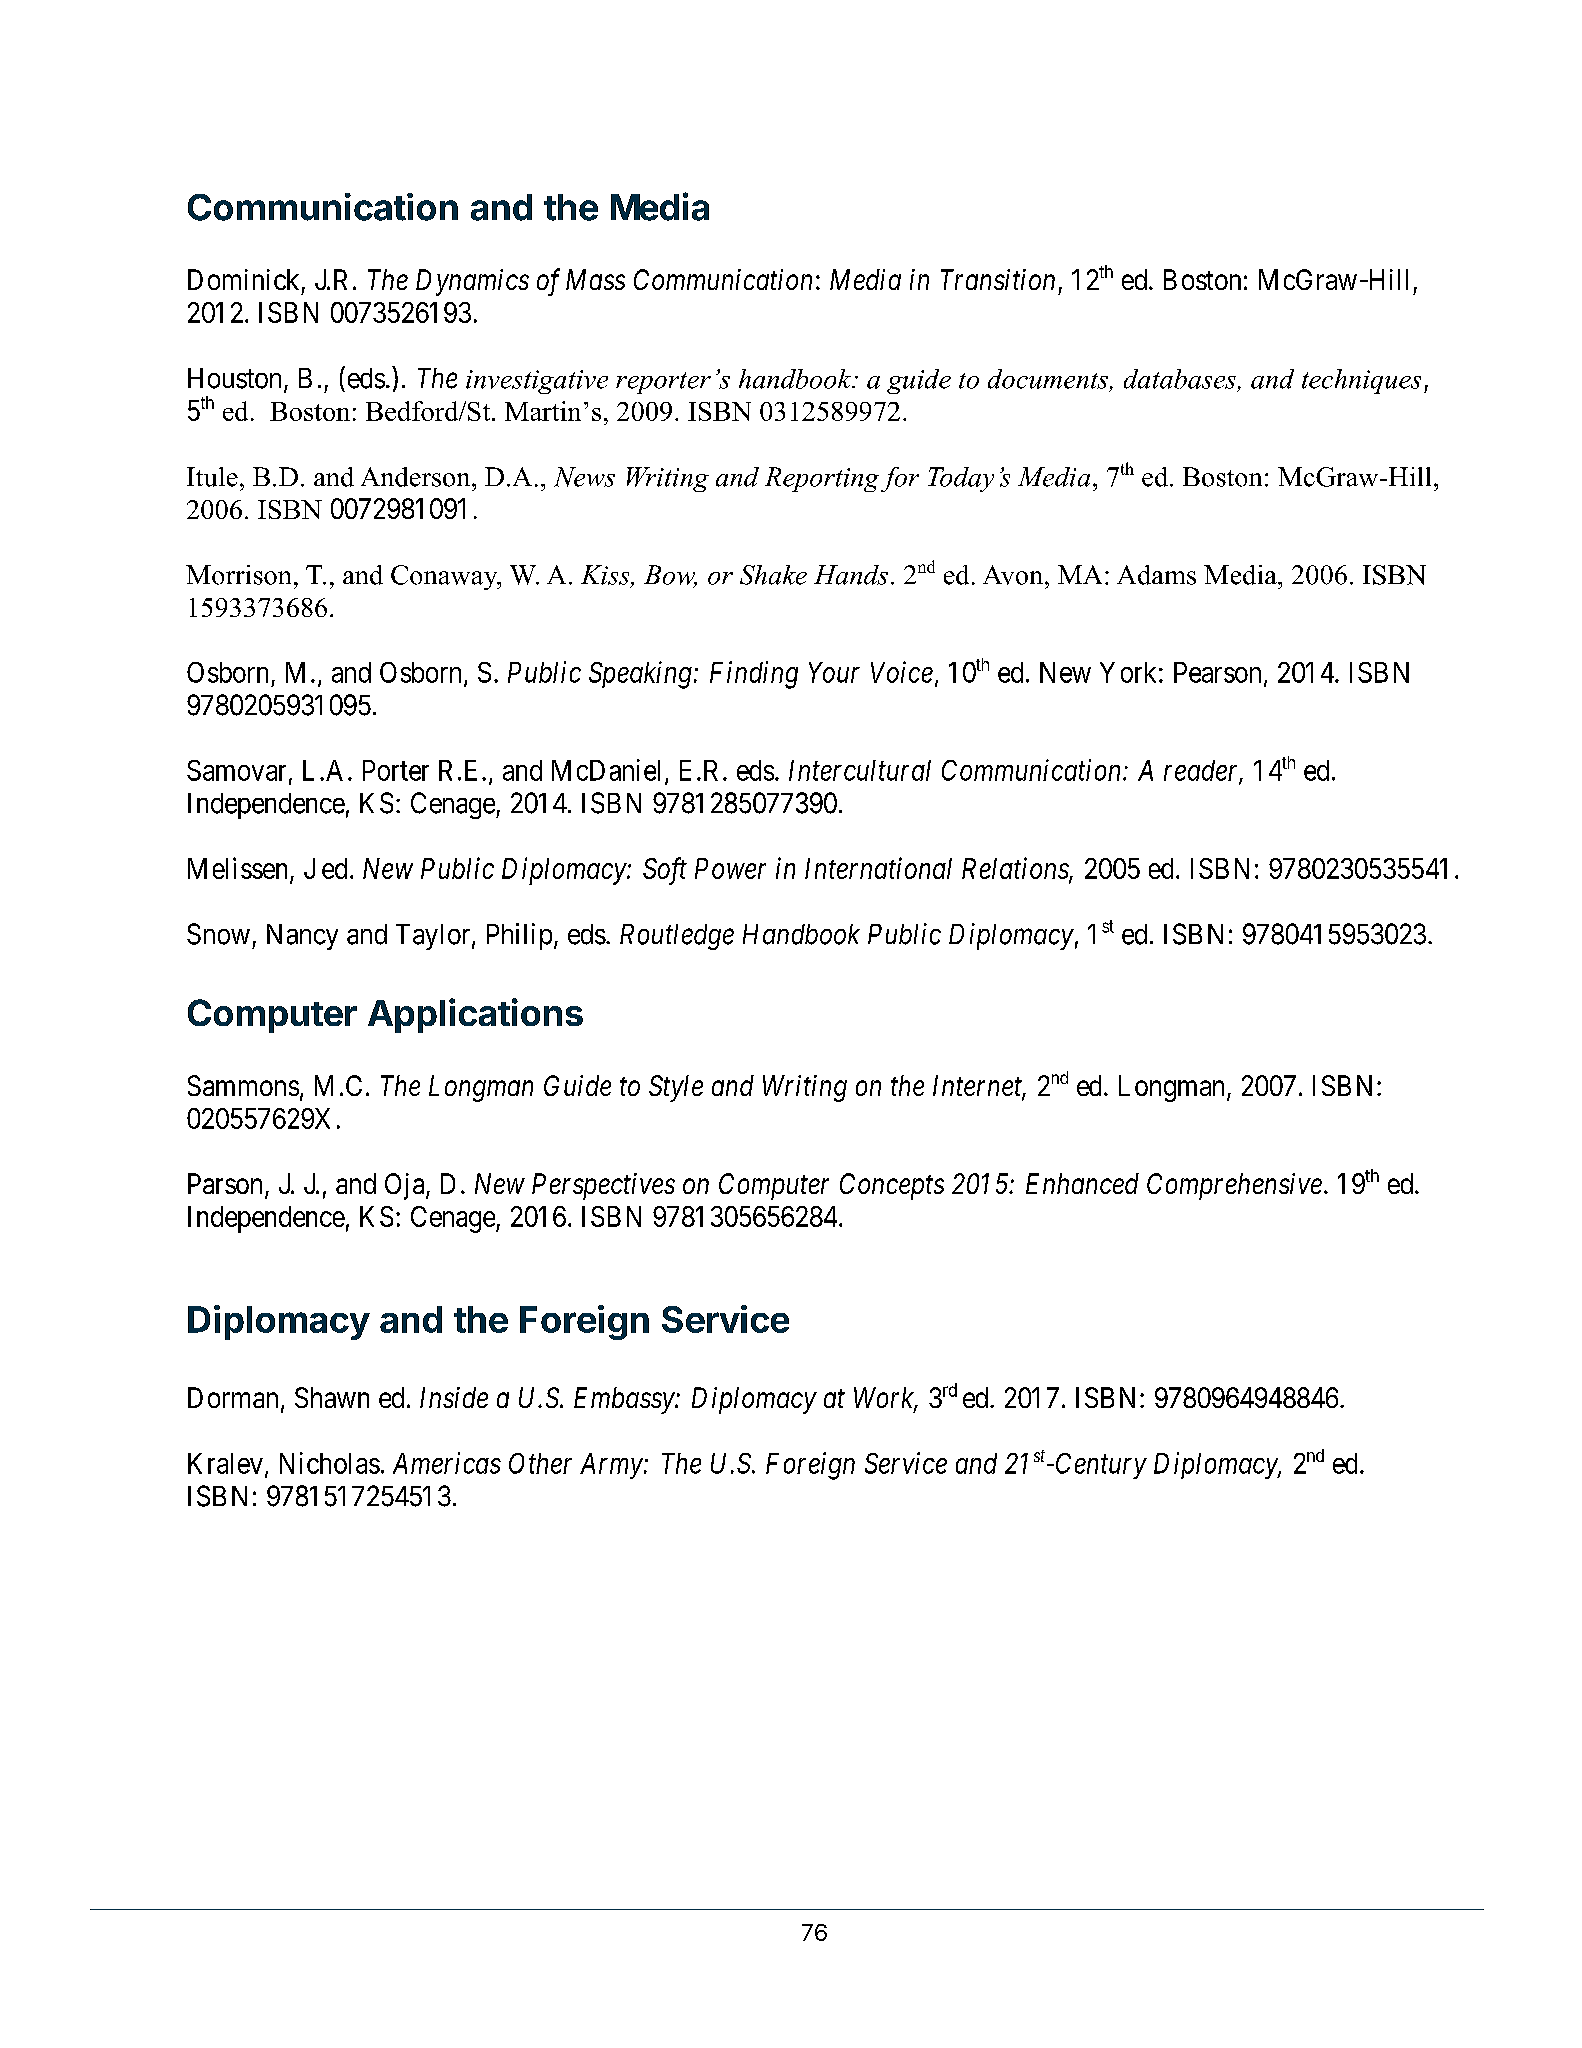 This screenshot has width=1582, height=2048. I want to click on Comprehensive, so click(1234, 1186).
